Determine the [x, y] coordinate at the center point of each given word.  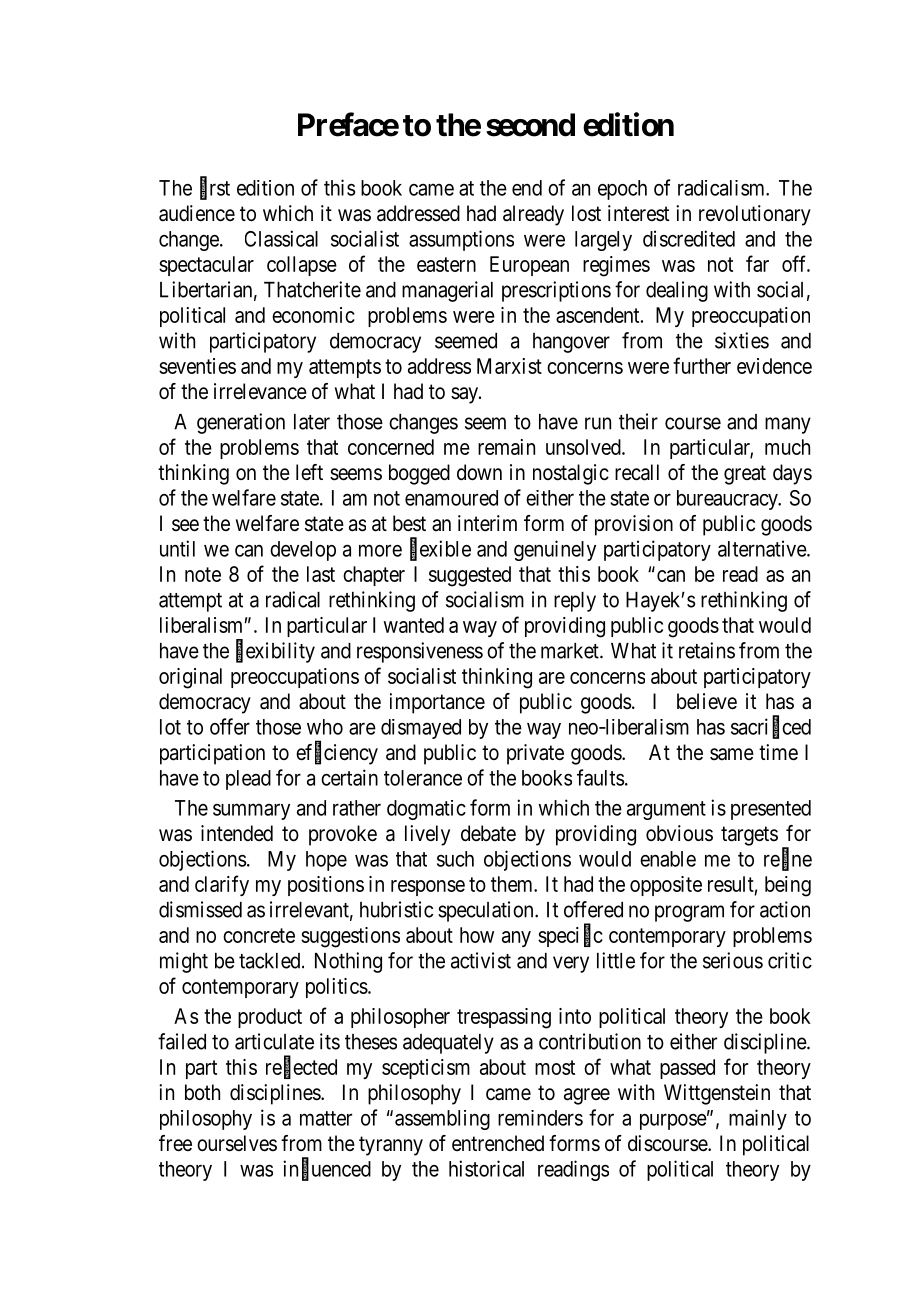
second [530, 125]
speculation [487, 911]
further [702, 365]
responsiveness [420, 652]
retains [707, 650]
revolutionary [755, 215]
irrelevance [260, 391]
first [215, 188]
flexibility [275, 652]
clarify [222, 885]
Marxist [509, 366]
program [689, 913]
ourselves [237, 1143]
